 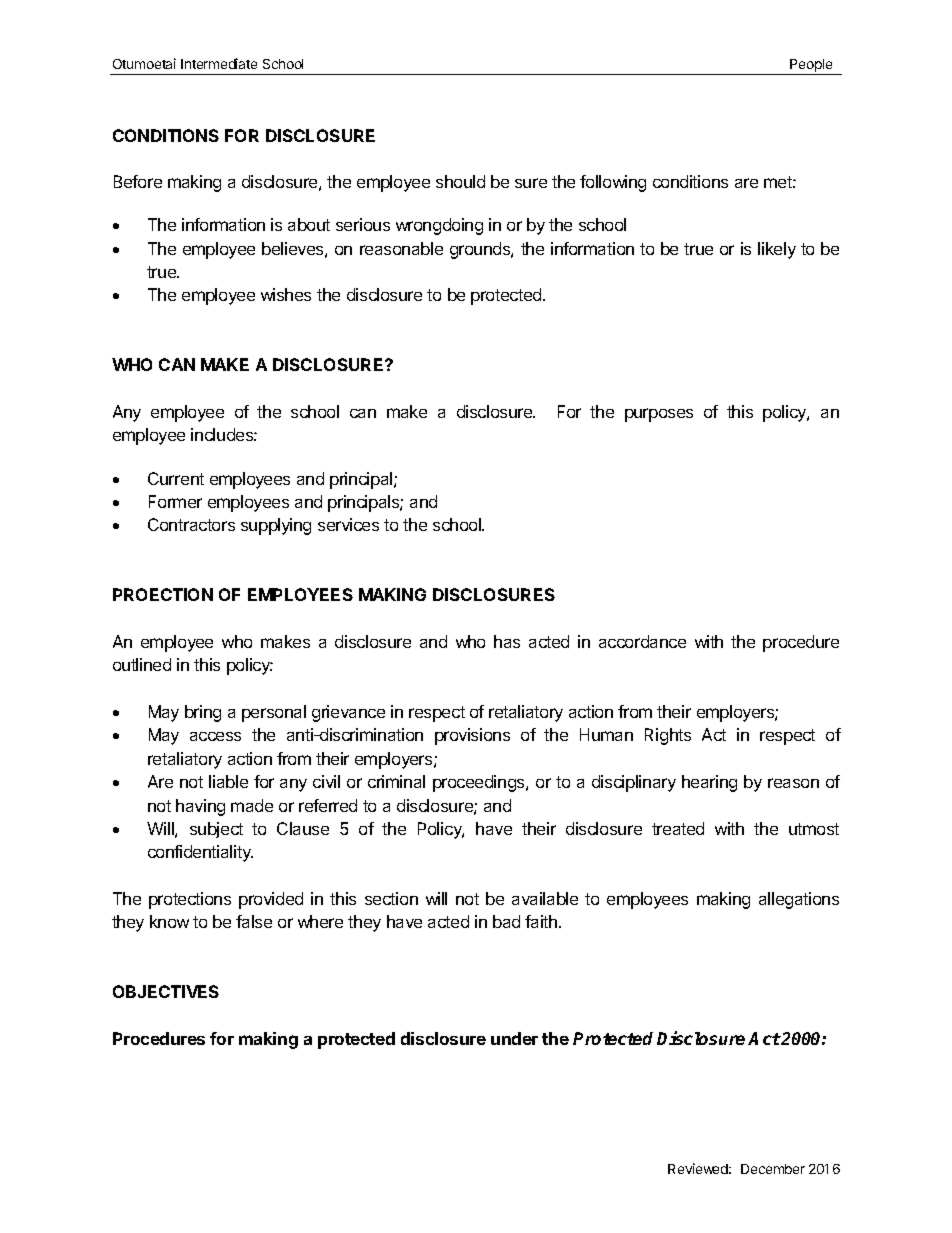 What do you see at coordinates (142, 664) in the screenshot?
I see `outlined` at bounding box center [142, 664].
